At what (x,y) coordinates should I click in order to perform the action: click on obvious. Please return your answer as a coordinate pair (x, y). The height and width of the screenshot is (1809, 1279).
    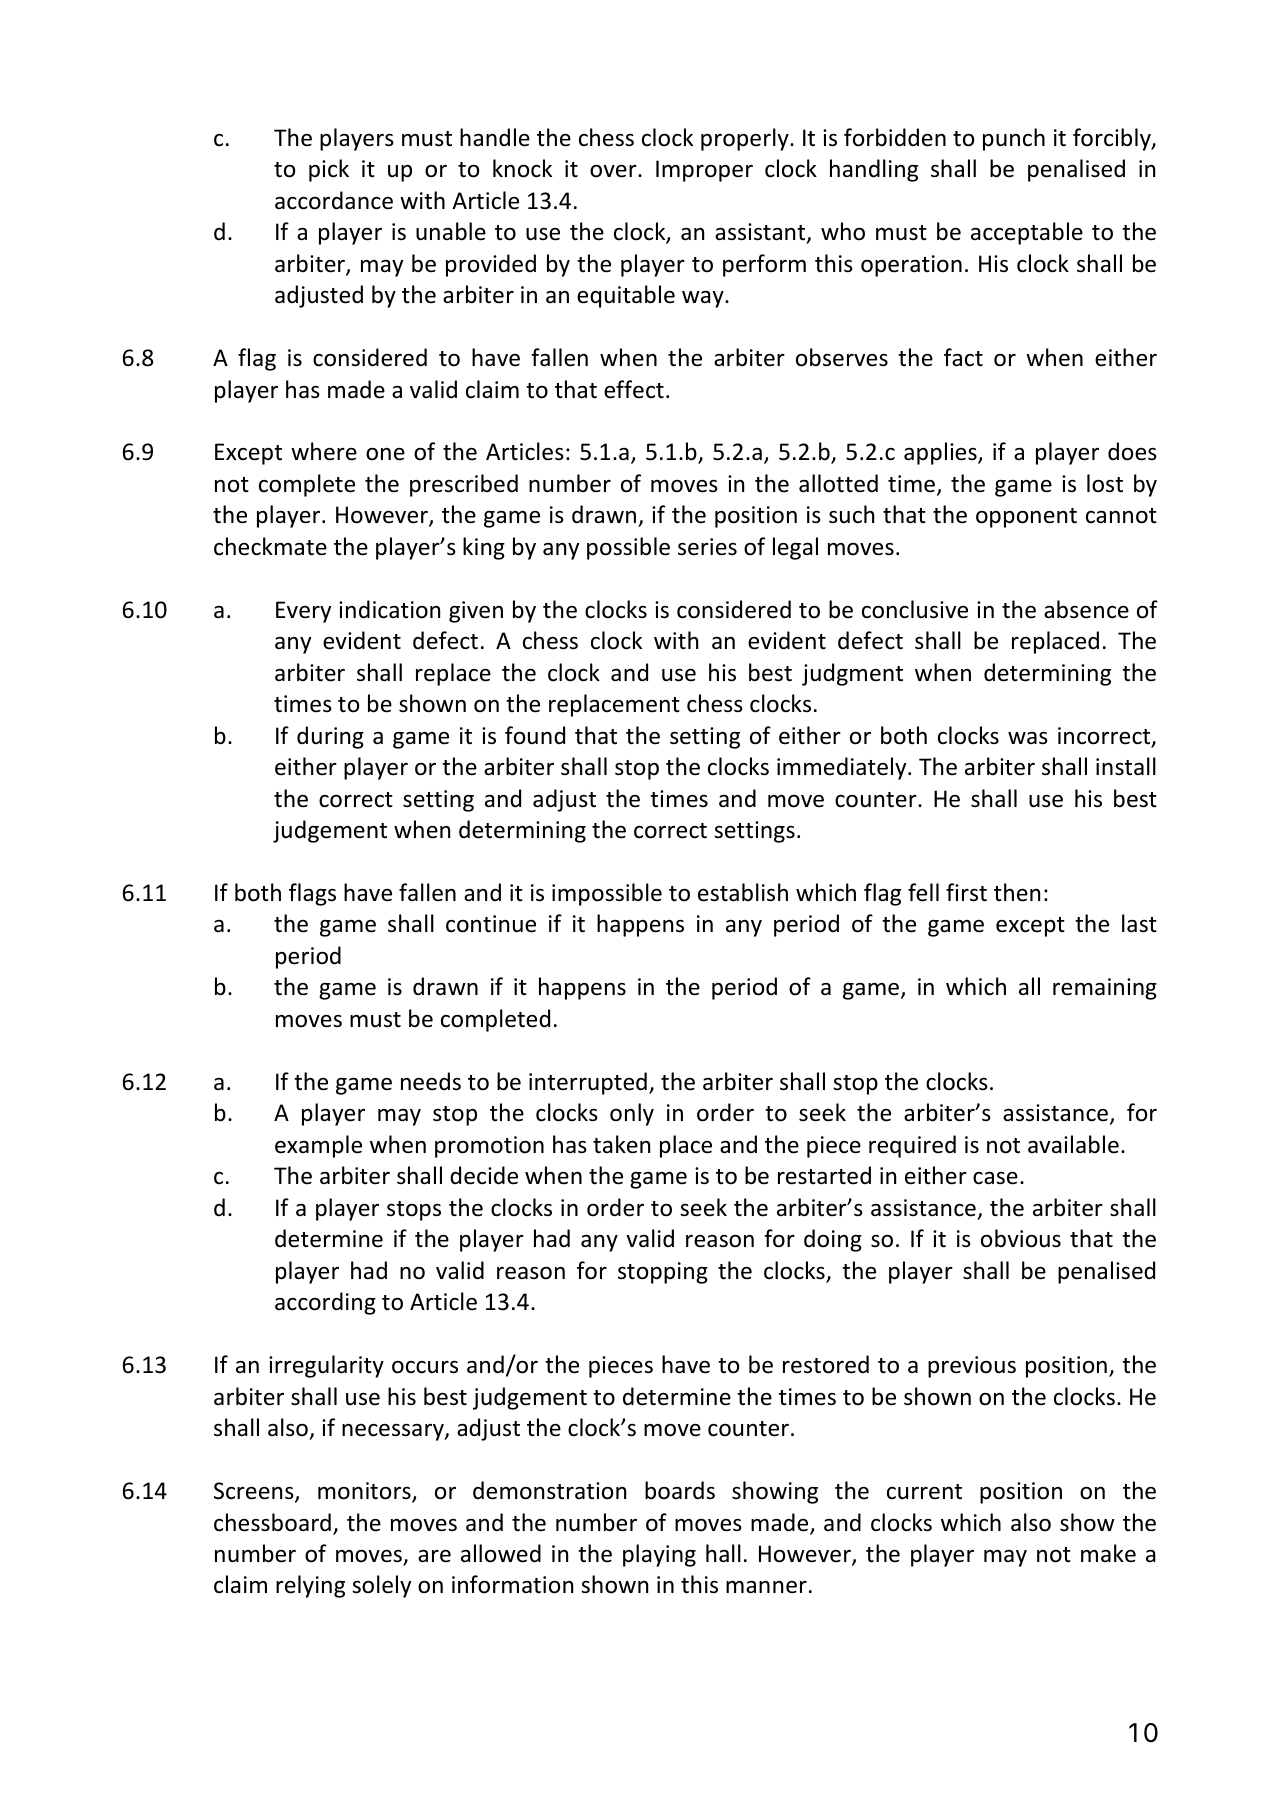
    Looking at the image, I should click on (1021, 1238).
